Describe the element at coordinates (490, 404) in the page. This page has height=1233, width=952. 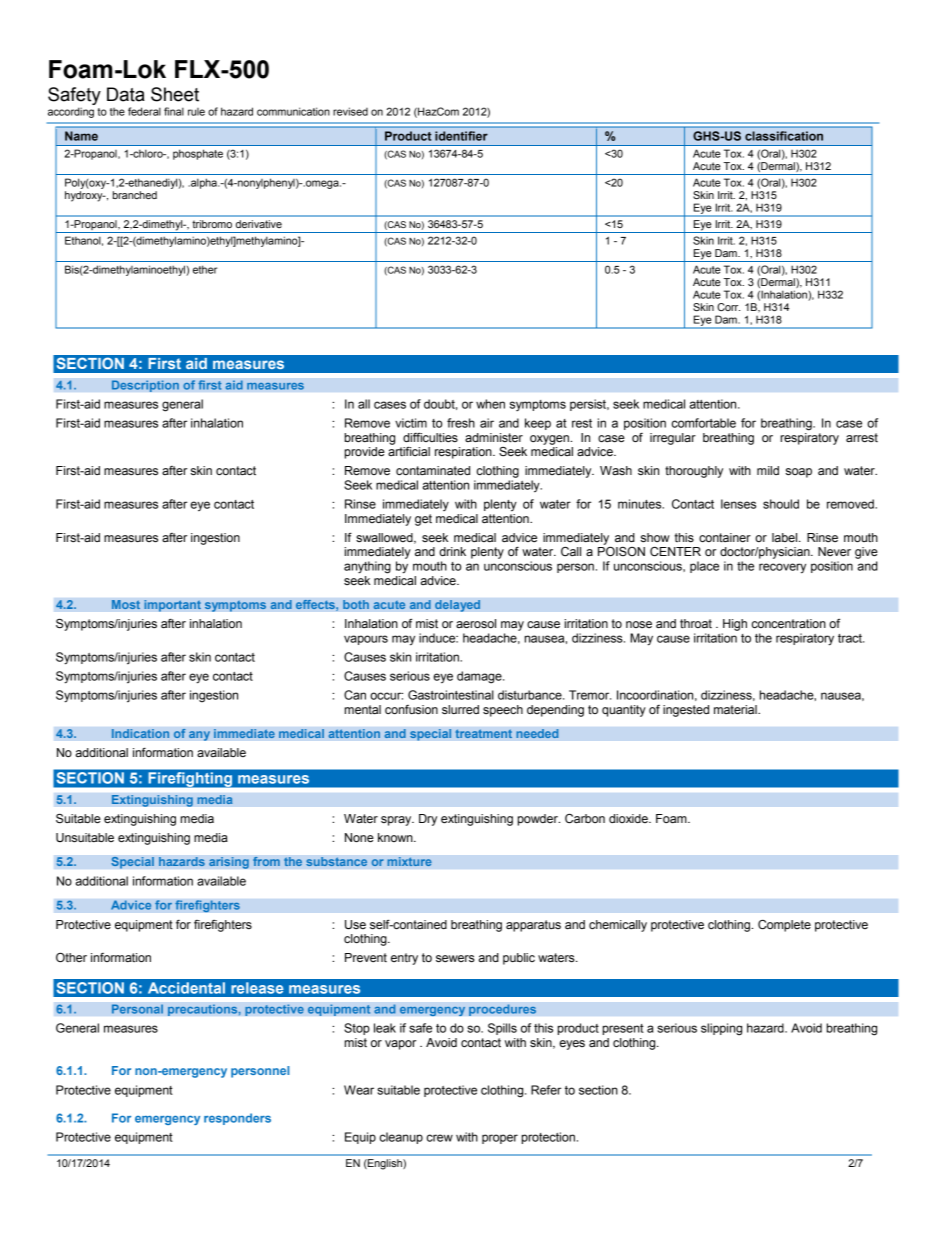
I see `when` at that location.
